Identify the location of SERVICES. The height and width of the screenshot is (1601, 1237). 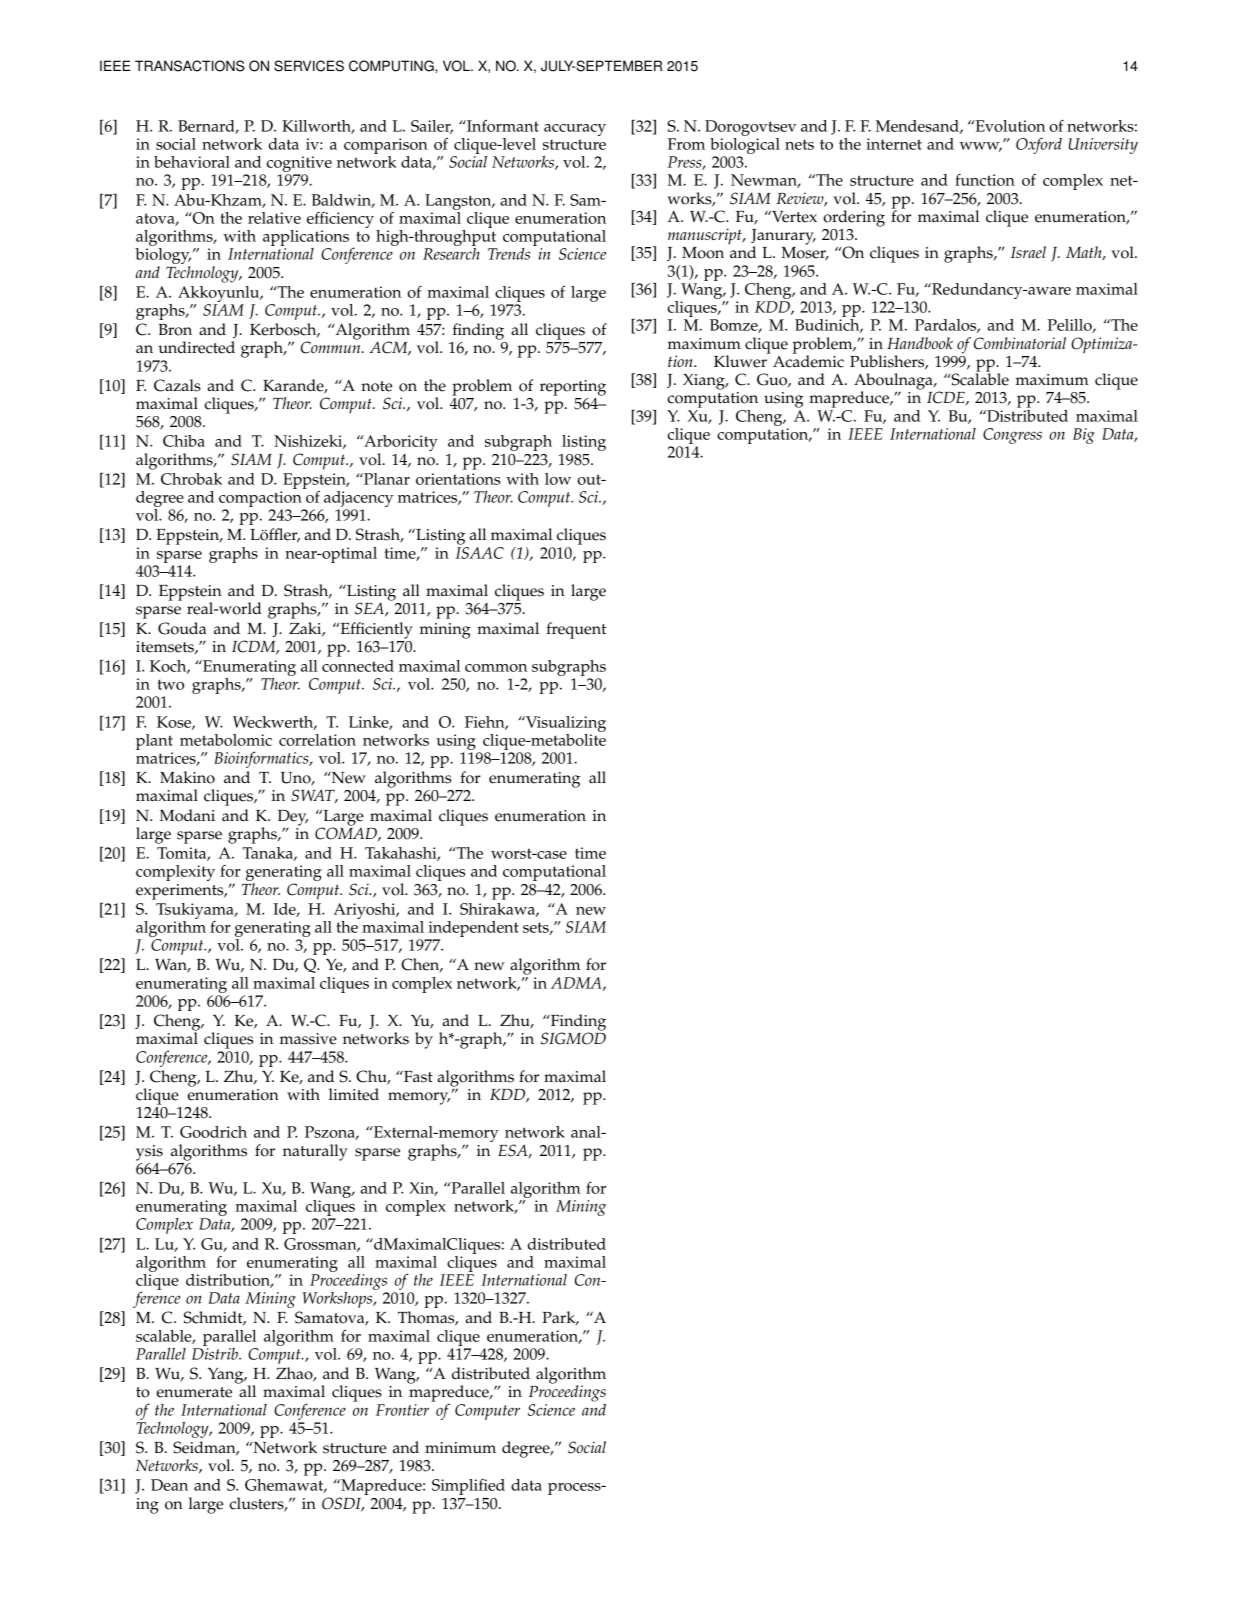
(309, 66).
